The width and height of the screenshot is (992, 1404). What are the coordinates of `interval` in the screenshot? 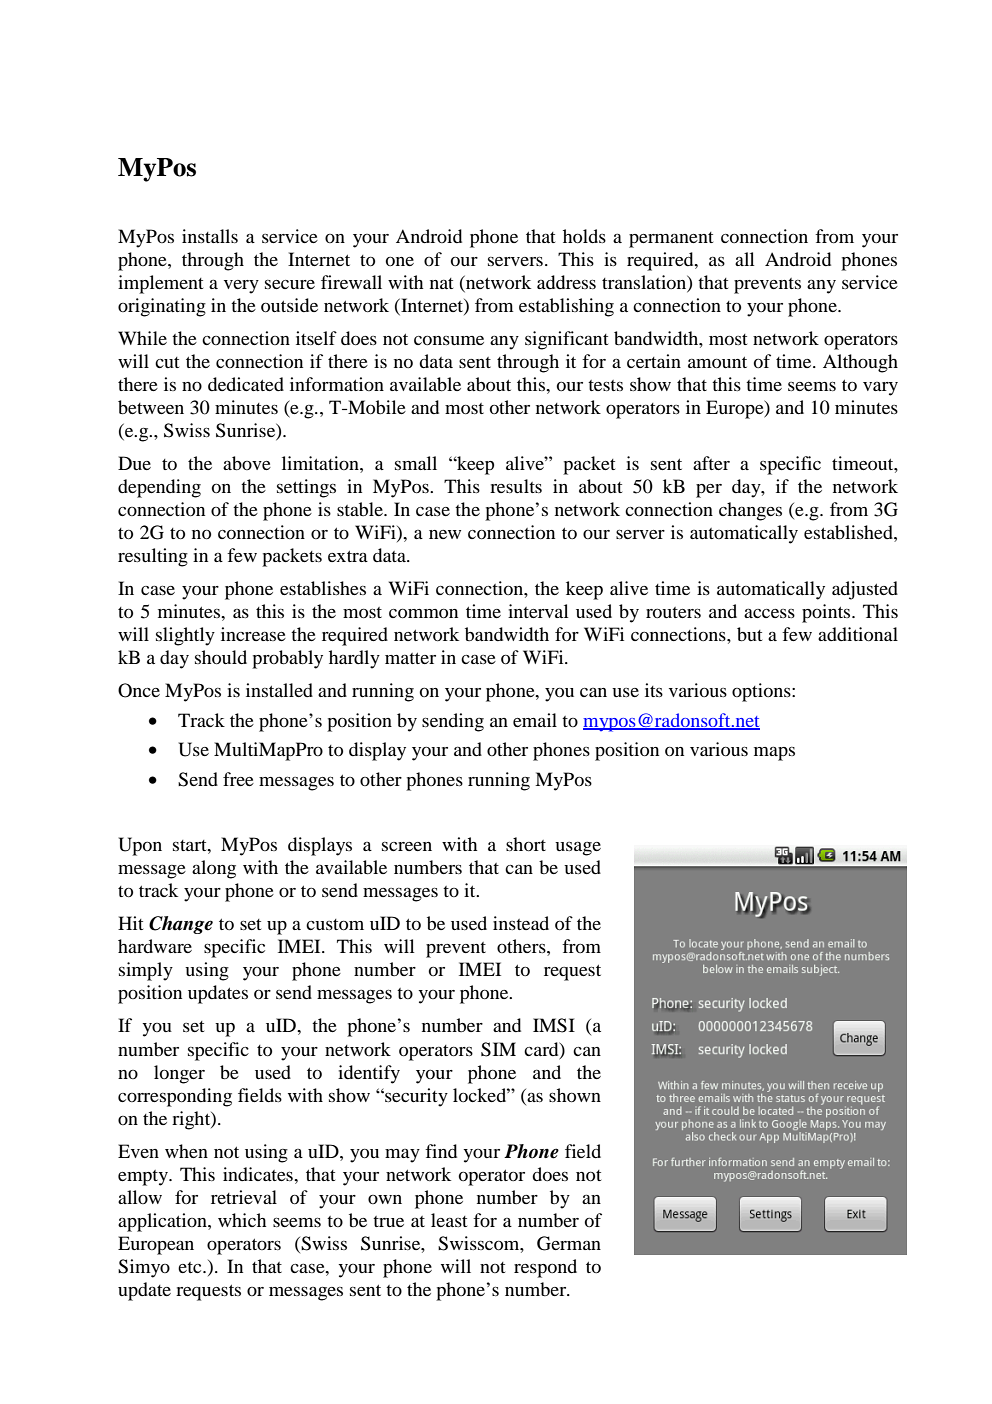 It's located at (538, 611).
